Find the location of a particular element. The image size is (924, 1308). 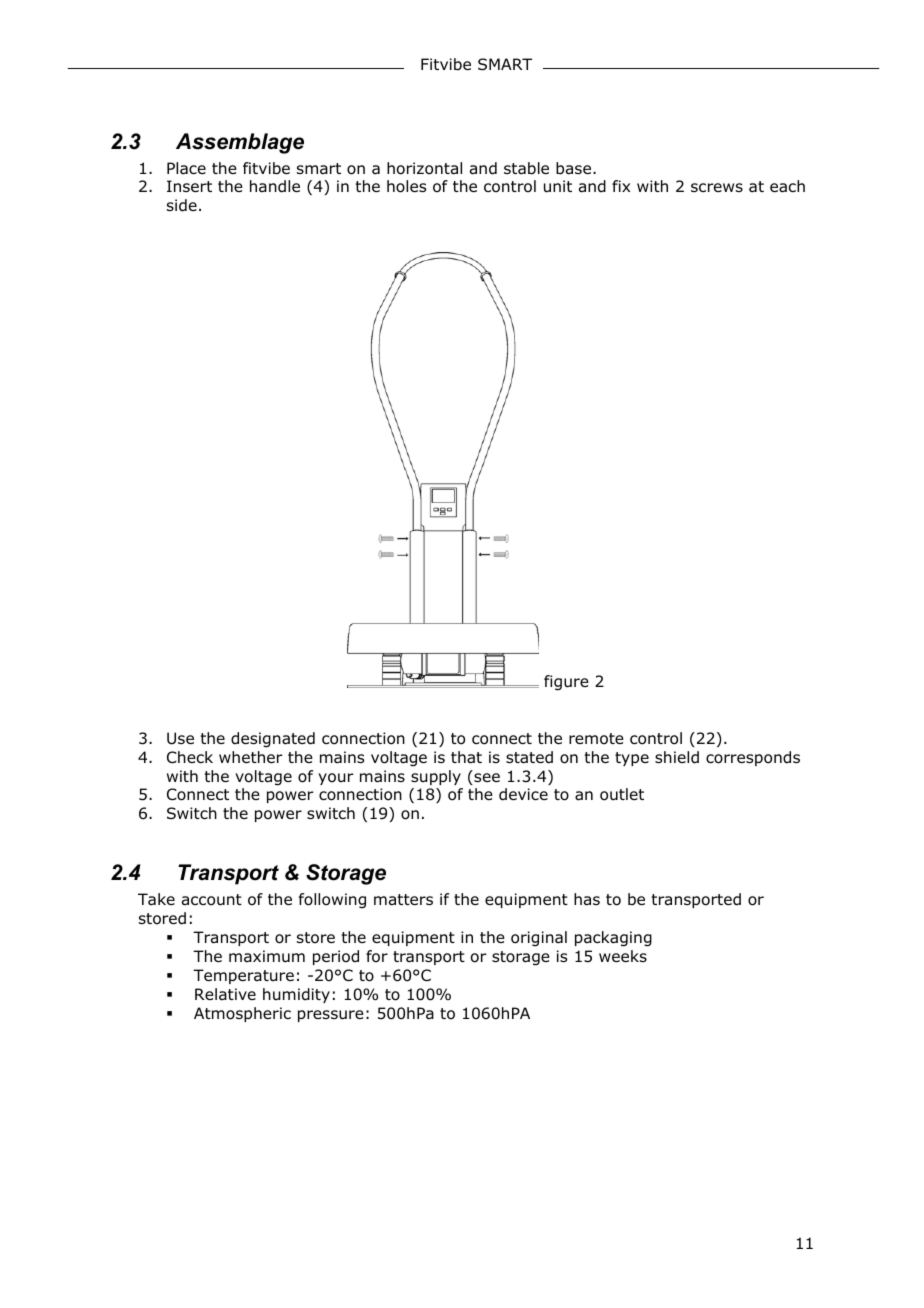

original is located at coordinates (539, 938).
